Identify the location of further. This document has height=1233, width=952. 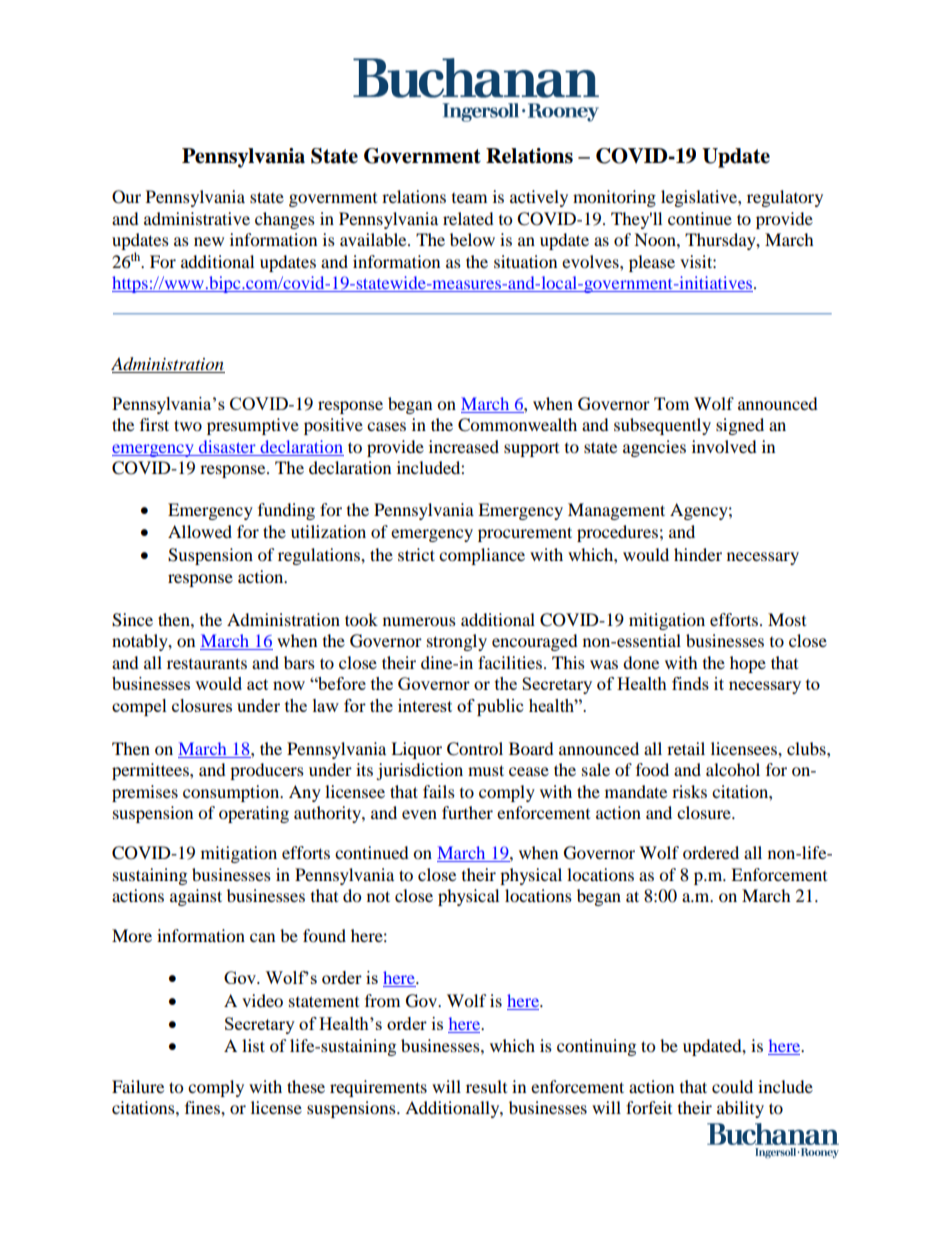
(467, 812).
